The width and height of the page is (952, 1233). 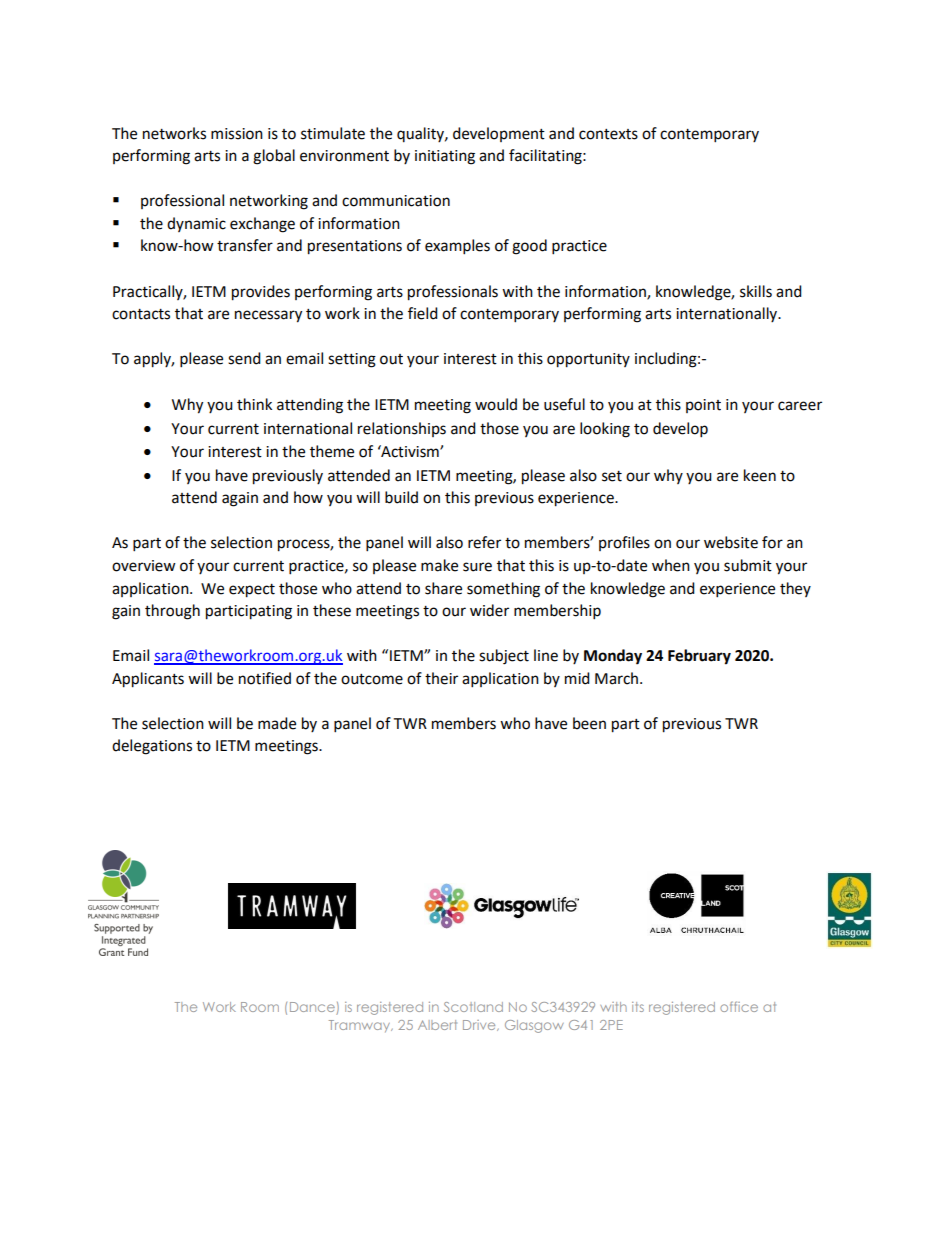 I want to click on initiating, so click(x=445, y=157).
